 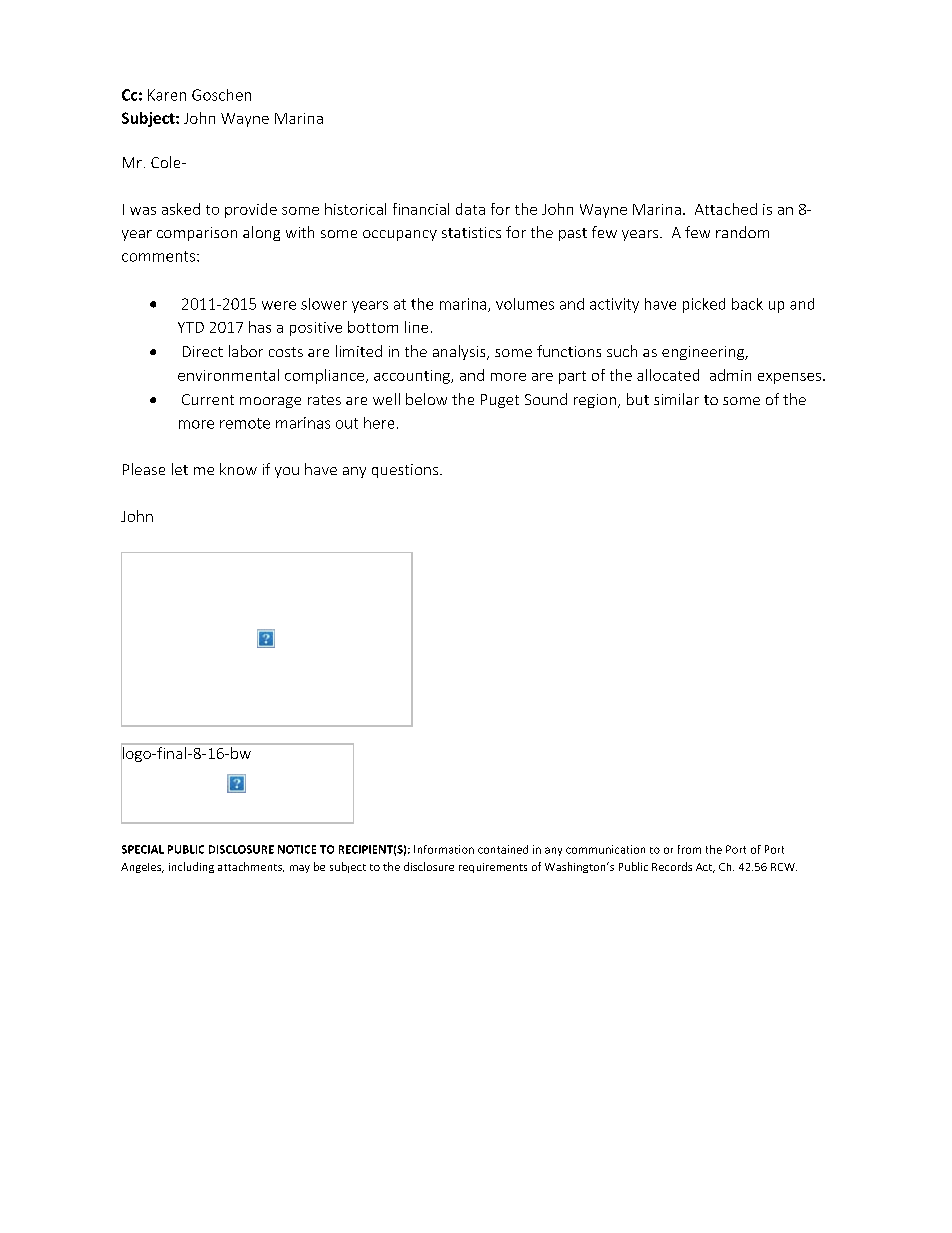 I want to click on similar, so click(x=676, y=399).
